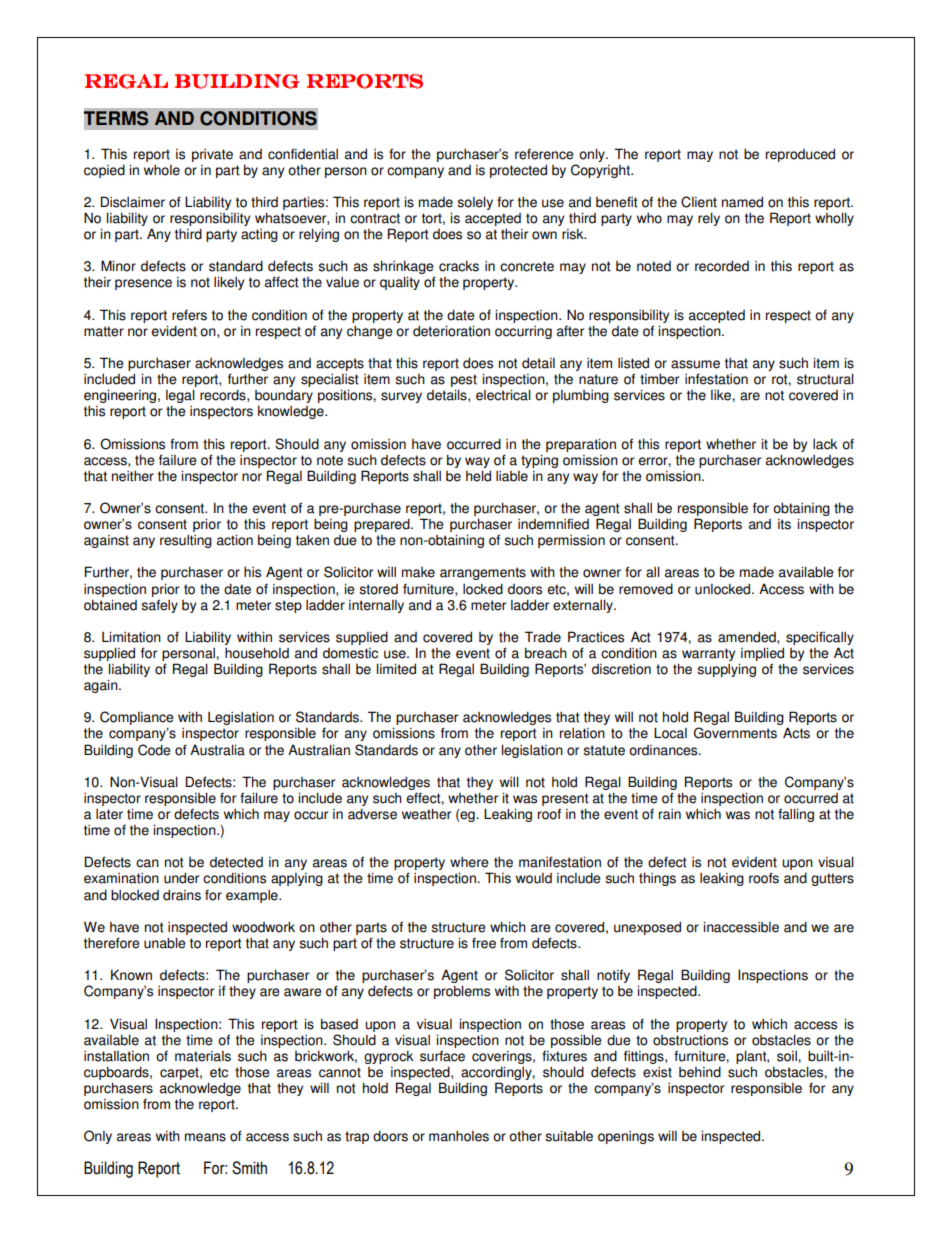 Image resolution: width=952 pixels, height=1233 pixels. Describe the element at coordinates (762, 654) in the image. I see `implied` at that location.
